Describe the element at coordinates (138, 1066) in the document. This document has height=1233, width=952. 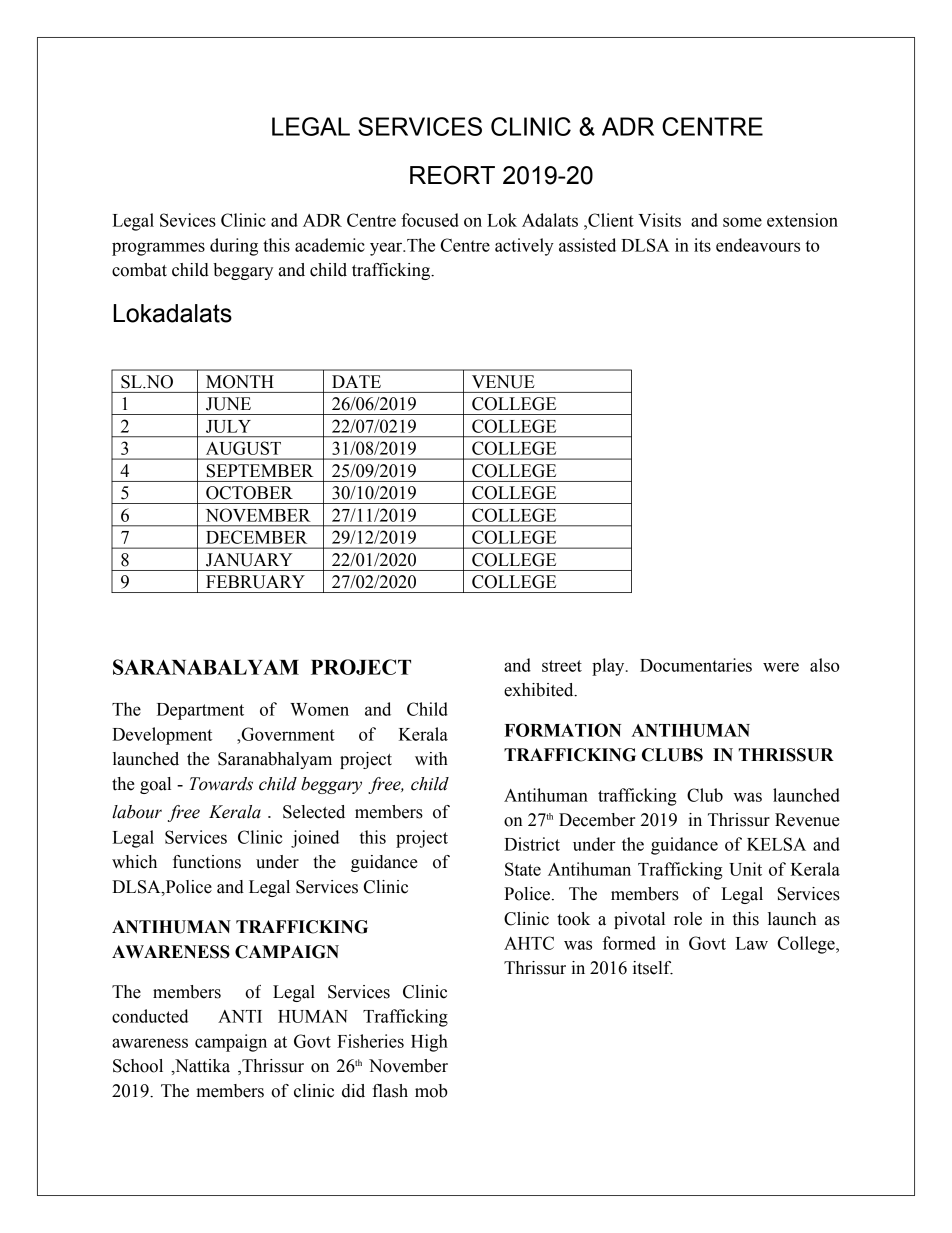
I see `School` at that location.
